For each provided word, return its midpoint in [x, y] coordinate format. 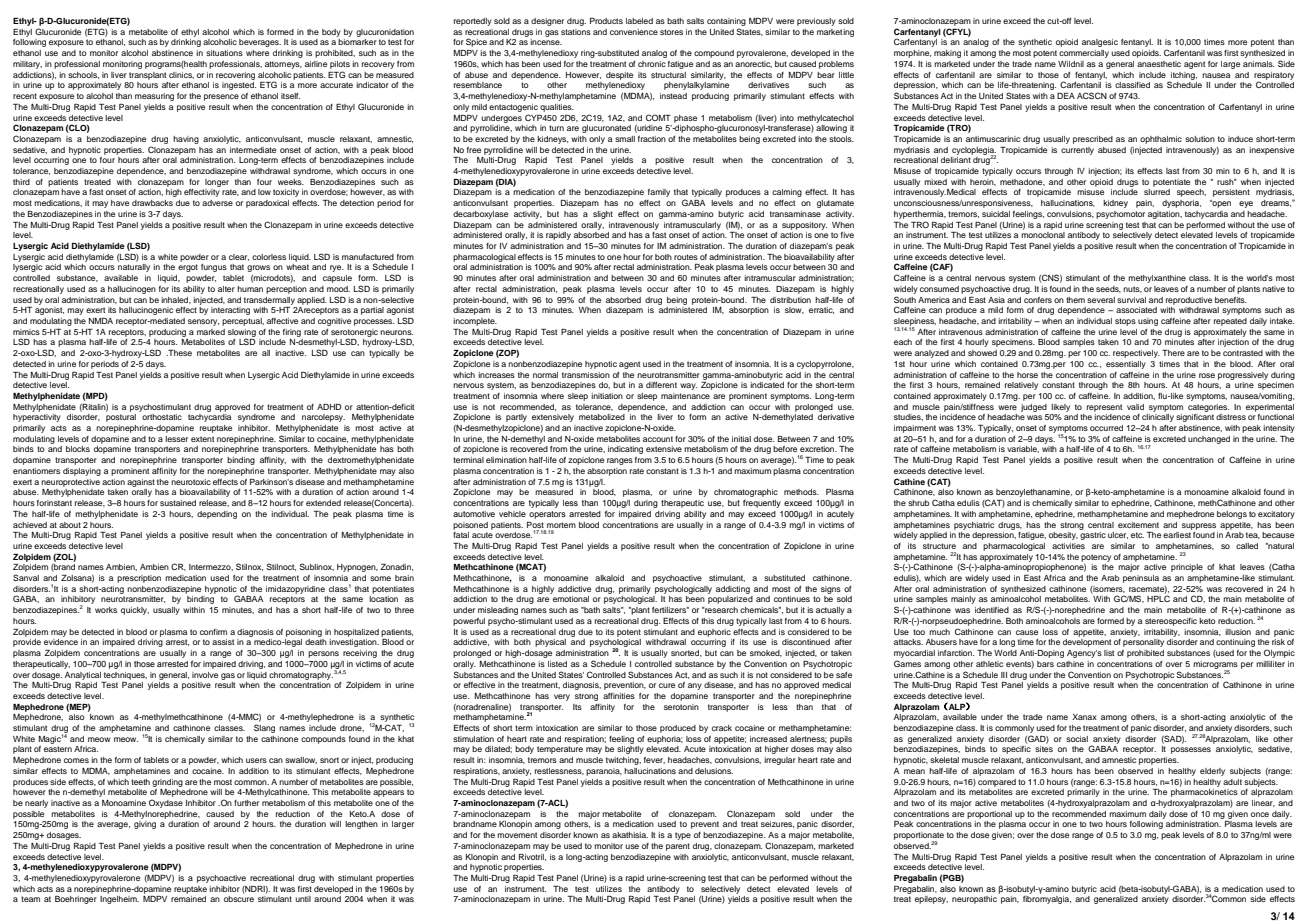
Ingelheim [119, 900]
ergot [188, 268]
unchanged [1209, 440]
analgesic [1100, 43]
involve [205, 675]
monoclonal [1043, 235]
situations [224, 53]
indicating [625, 450]
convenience [634, 32]
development [1087, 643]
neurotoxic [191, 482]
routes [686, 257]
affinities [619, 696]
